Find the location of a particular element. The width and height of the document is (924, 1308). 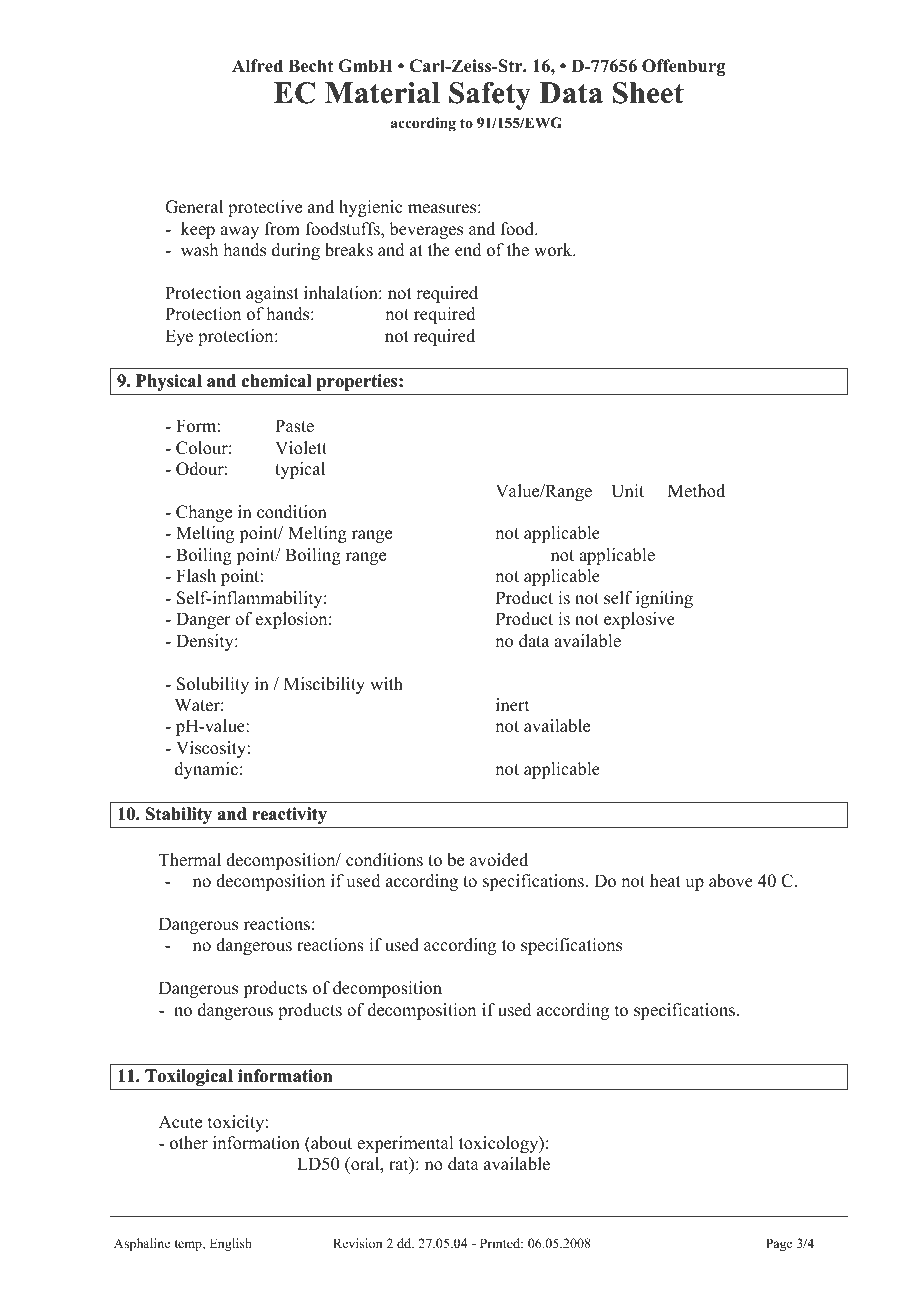

inert is located at coordinates (512, 705).
